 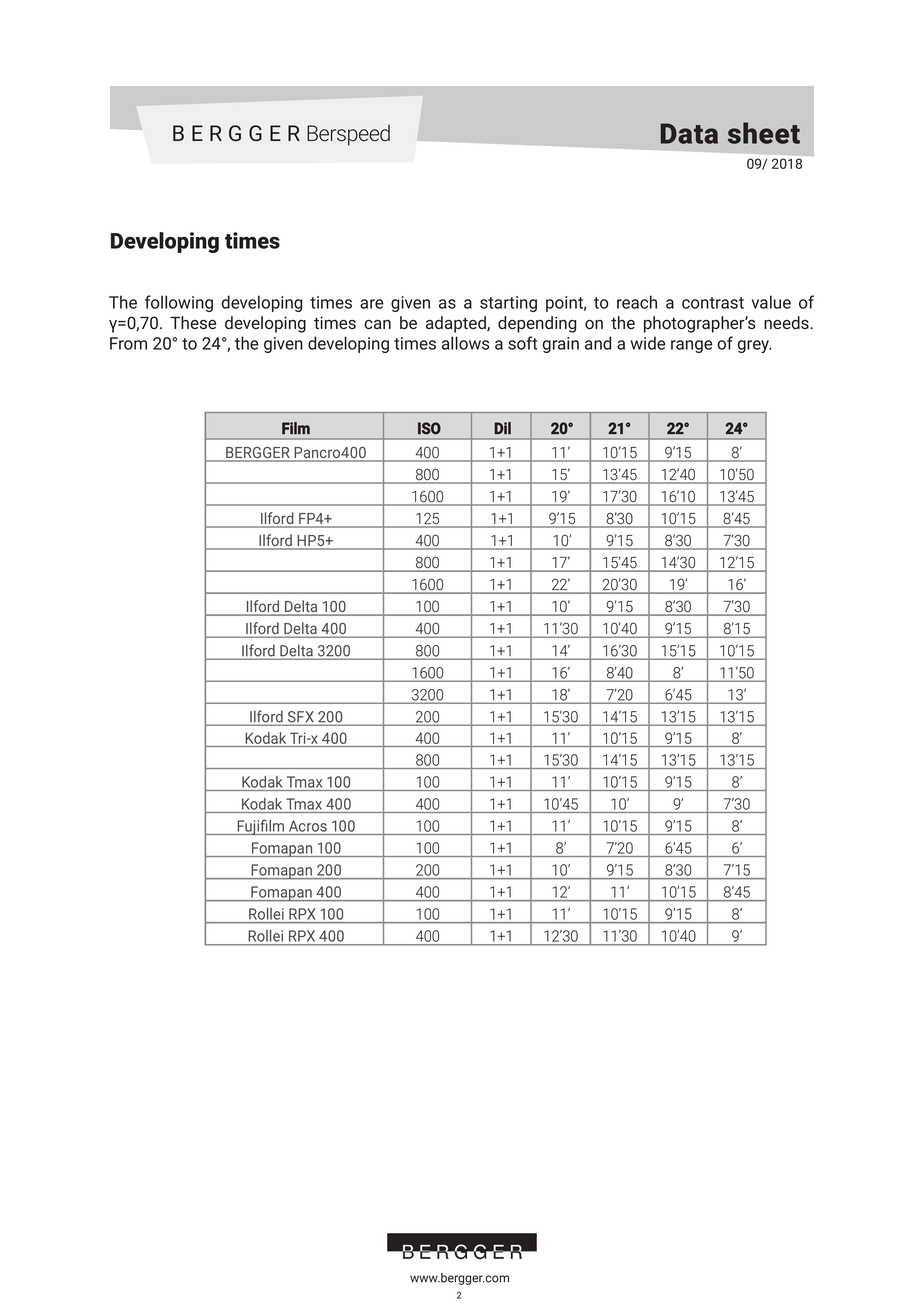 What do you see at coordinates (179, 303) in the screenshot?
I see `following` at bounding box center [179, 303].
